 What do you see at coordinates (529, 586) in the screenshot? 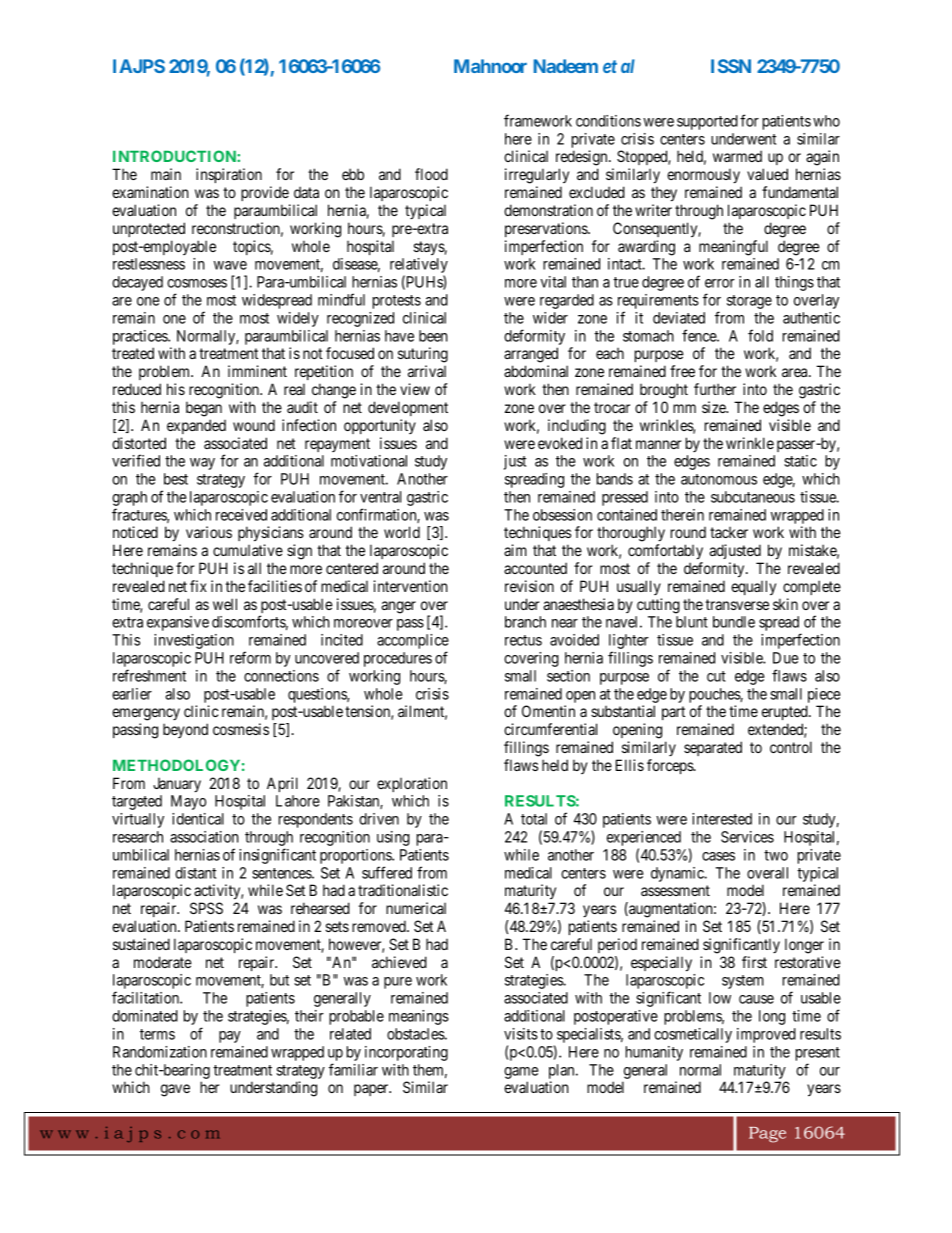
I see `revision` at bounding box center [529, 586].
